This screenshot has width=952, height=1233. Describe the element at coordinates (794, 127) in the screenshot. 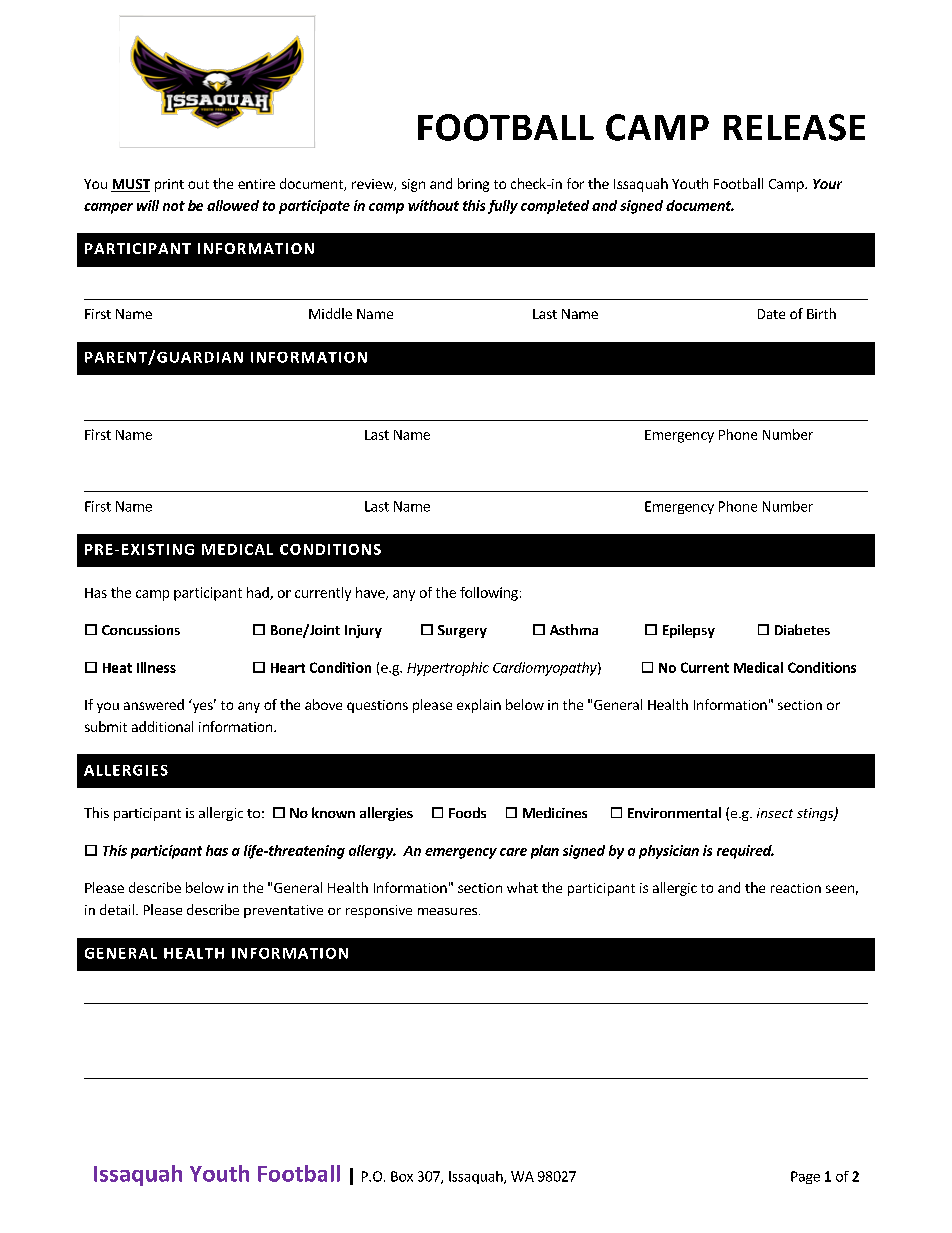

I see `RELEASE` at that location.
